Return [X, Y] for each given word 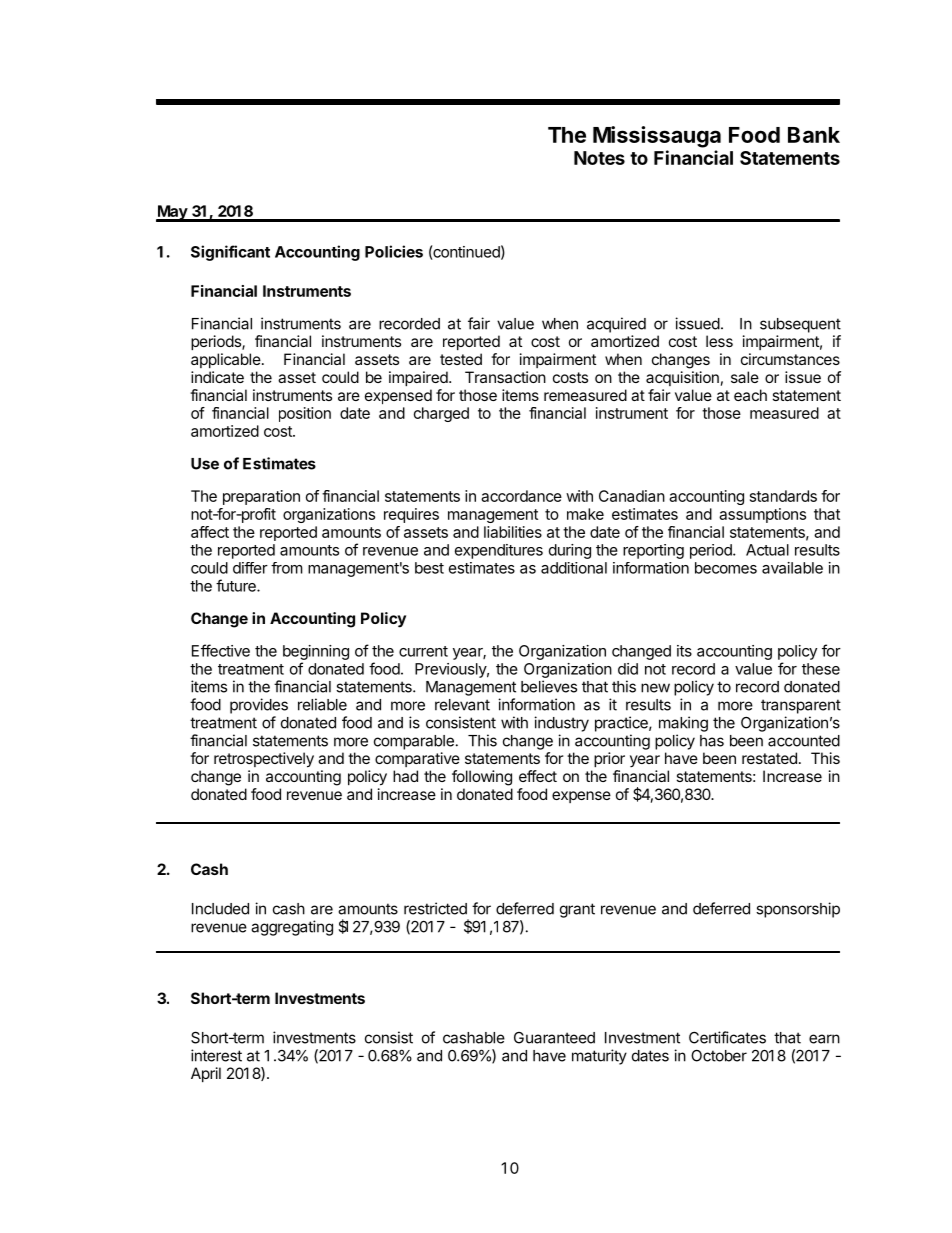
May [172, 213]
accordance [521, 496]
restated [769, 758]
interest [216, 1055]
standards [783, 496]
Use [205, 464]
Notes [599, 158]
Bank [814, 135]
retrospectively [264, 760]
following [482, 778]
